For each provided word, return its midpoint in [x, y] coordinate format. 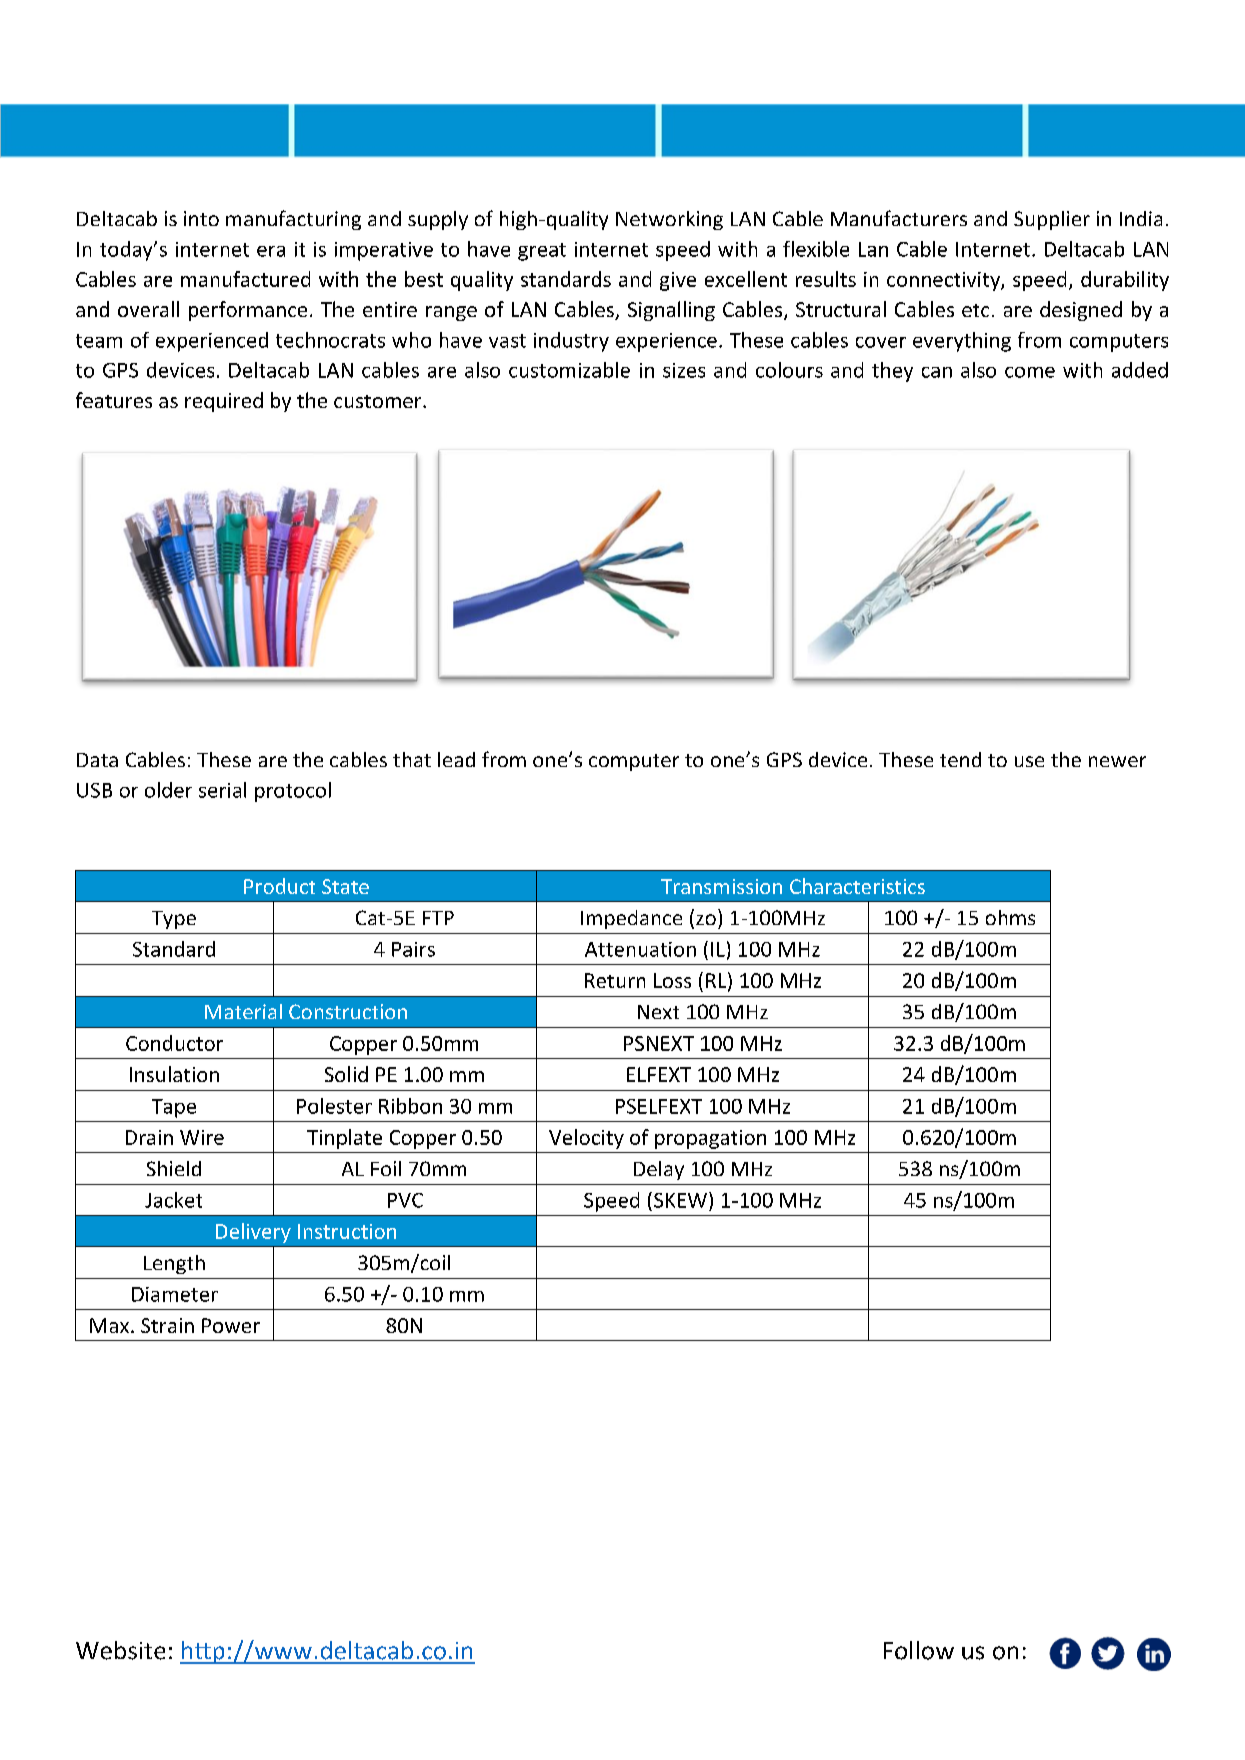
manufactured [245, 279]
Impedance [631, 919]
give [678, 281]
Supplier [1052, 220]
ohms [1010, 917]
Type [174, 920]
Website [120, 1650]
